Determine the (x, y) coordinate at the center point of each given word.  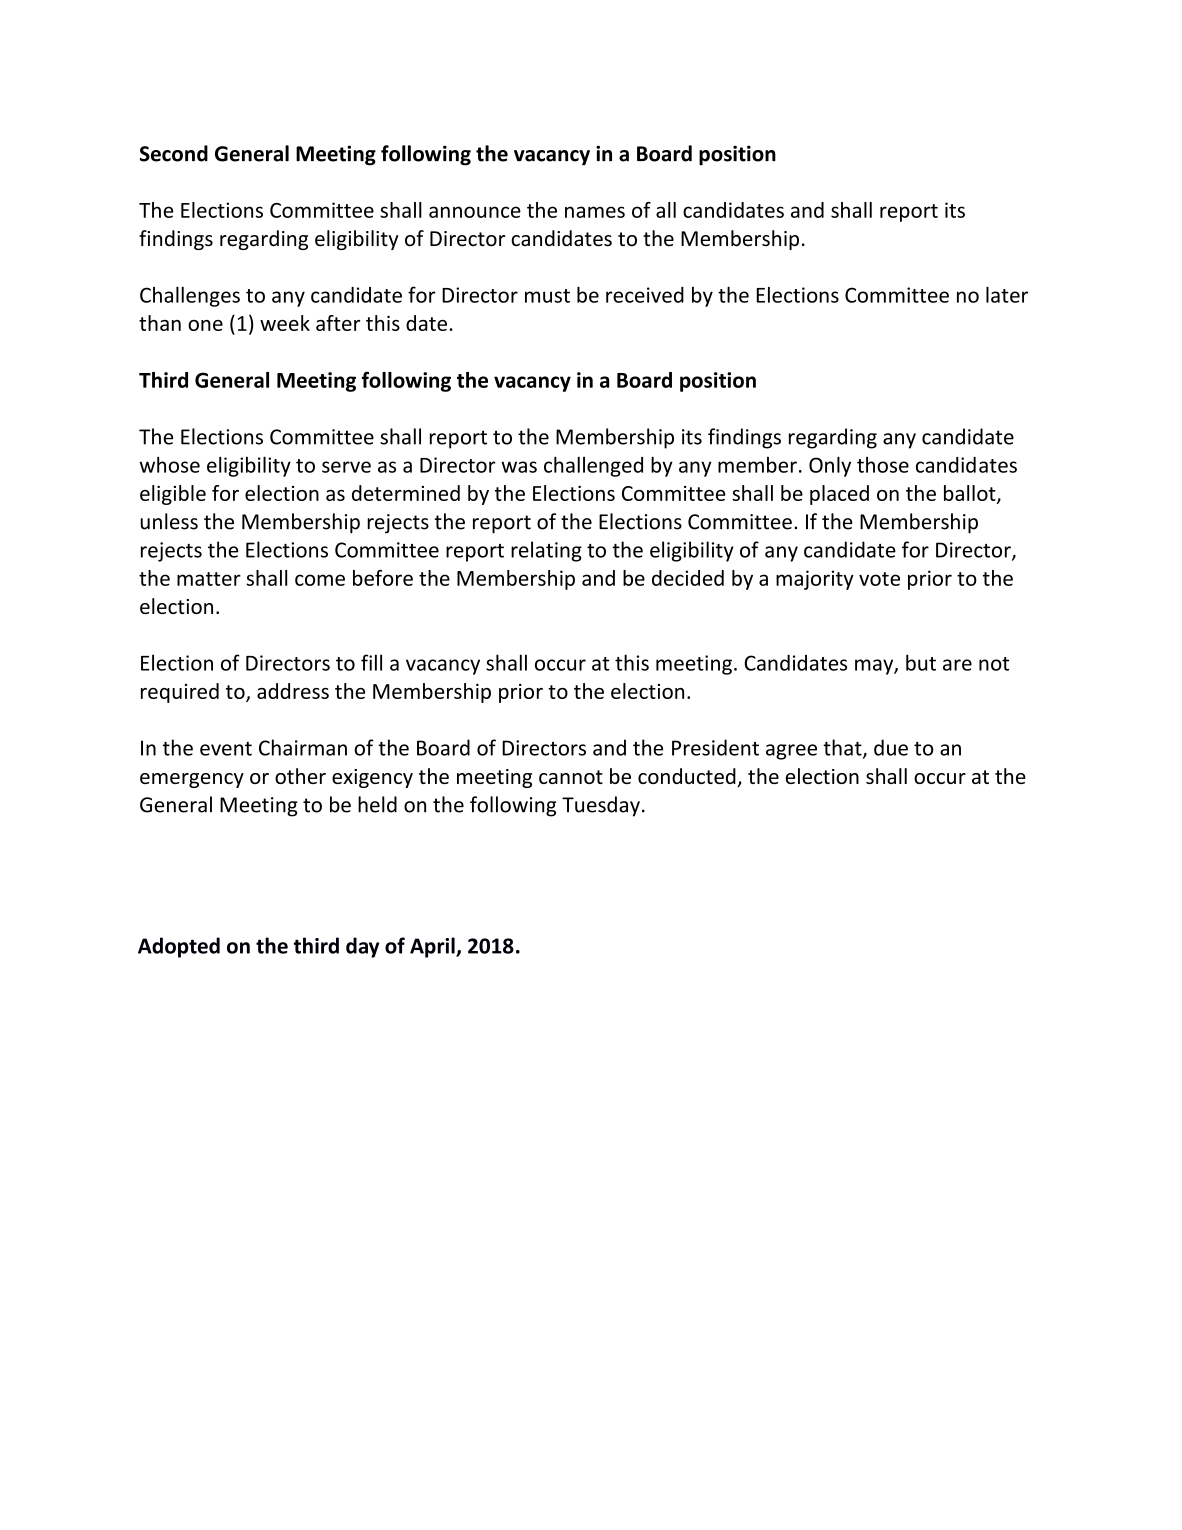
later (1007, 294)
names (595, 212)
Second (174, 153)
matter (209, 579)
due (891, 747)
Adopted (179, 947)
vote (879, 579)
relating (546, 551)
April (433, 947)
